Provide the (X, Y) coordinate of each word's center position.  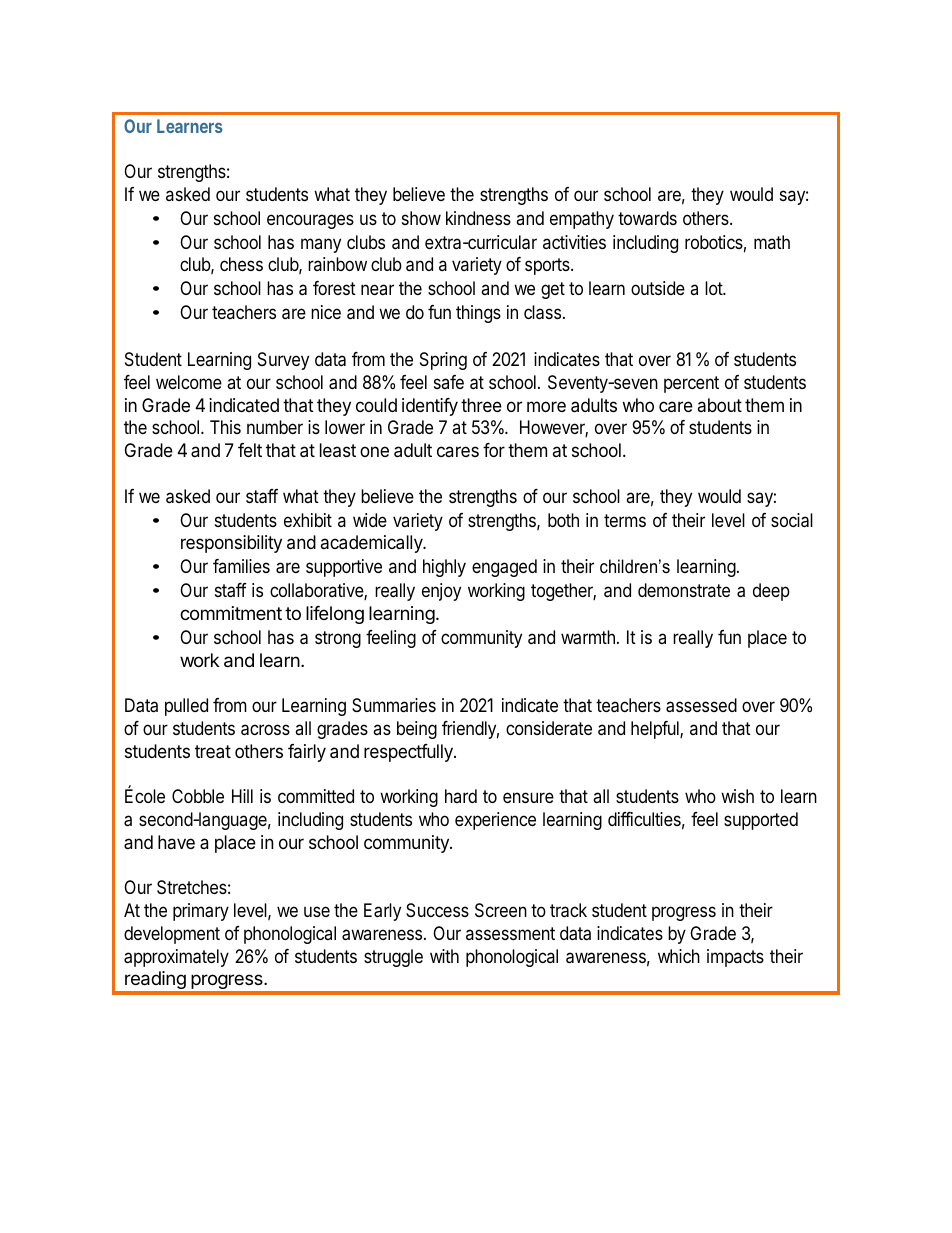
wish (737, 796)
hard (461, 796)
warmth (588, 637)
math (772, 242)
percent (691, 384)
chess (241, 264)
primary (201, 912)
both (563, 520)
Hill (242, 796)
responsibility (231, 544)
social (792, 520)
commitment (231, 613)
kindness (478, 218)
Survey (283, 361)
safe (449, 382)
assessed (701, 705)
